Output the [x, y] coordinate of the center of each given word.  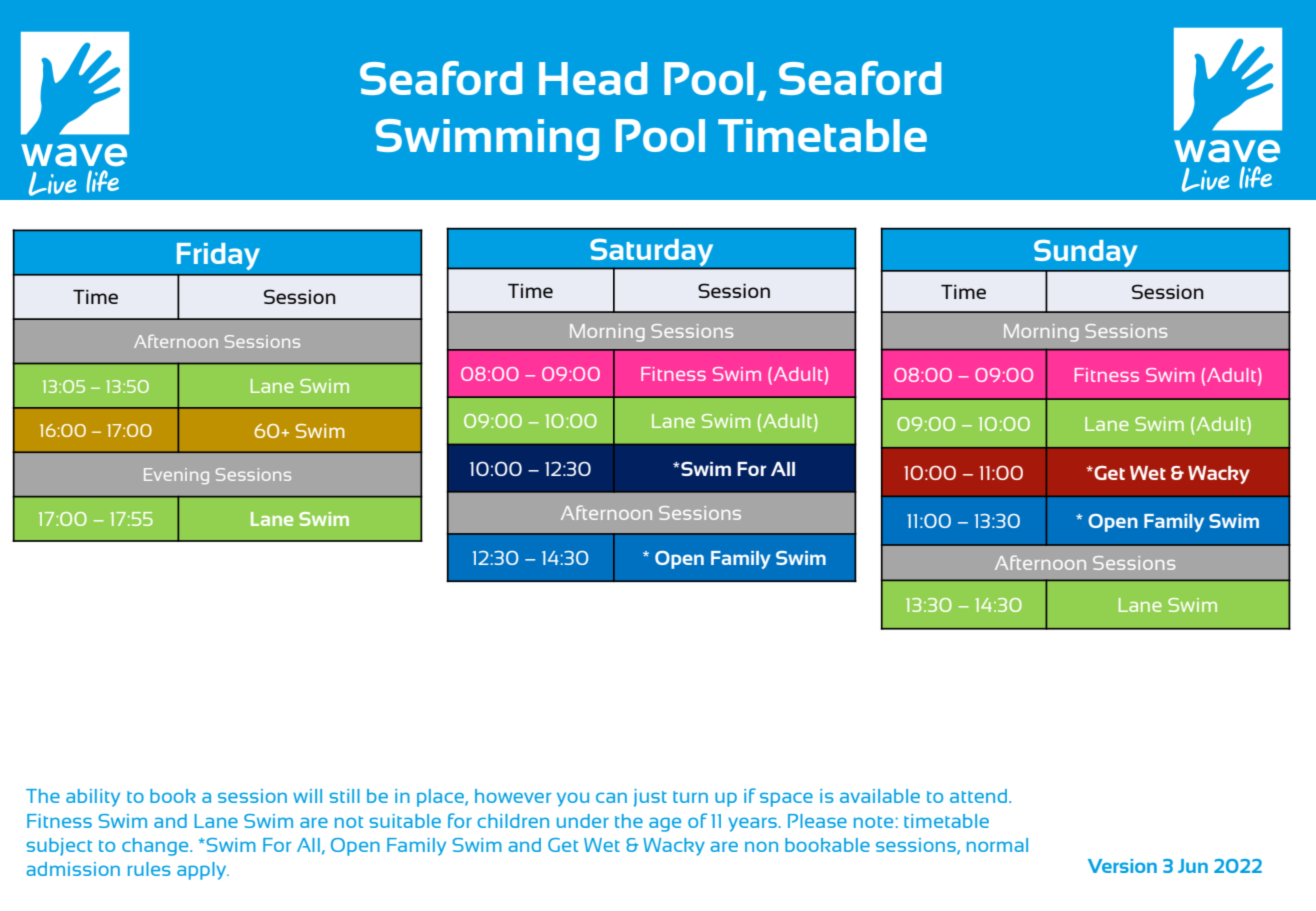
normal [997, 845]
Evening [176, 476]
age [665, 824]
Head [593, 78]
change [156, 847]
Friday [218, 256]
